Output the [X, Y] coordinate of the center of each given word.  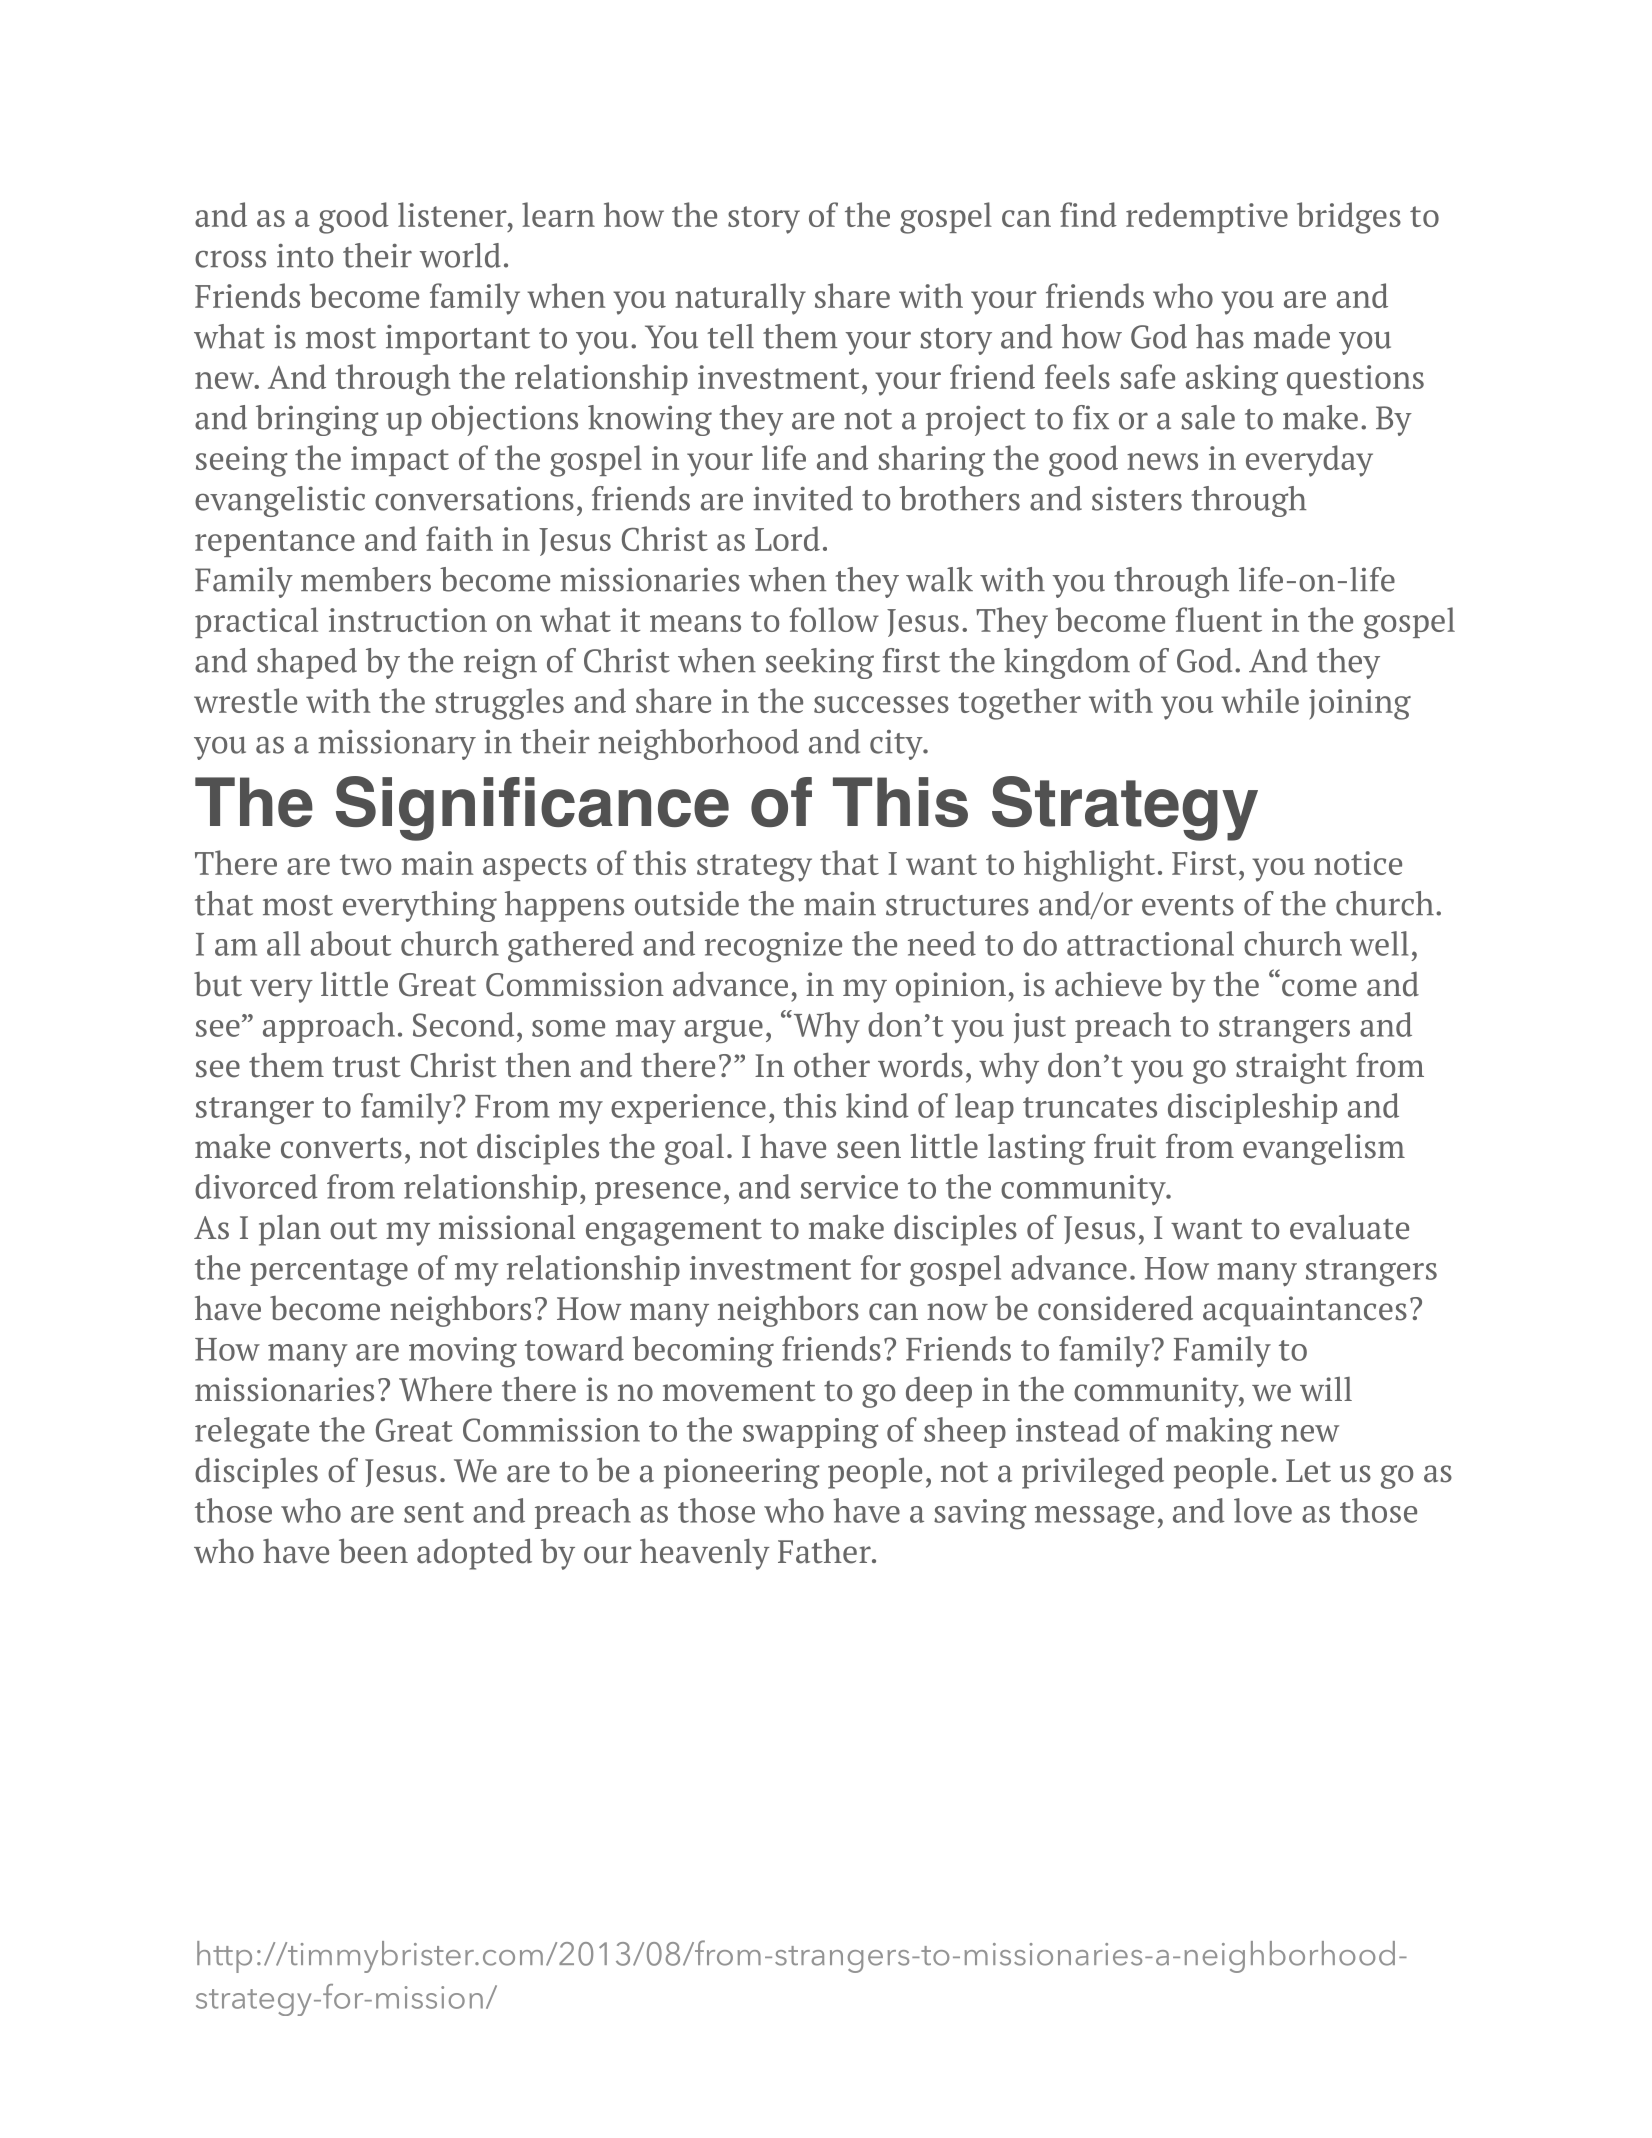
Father [825, 1551]
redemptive [1207, 217]
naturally [740, 299]
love [1263, 1510]
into [305, 256]
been [373, 1551]
